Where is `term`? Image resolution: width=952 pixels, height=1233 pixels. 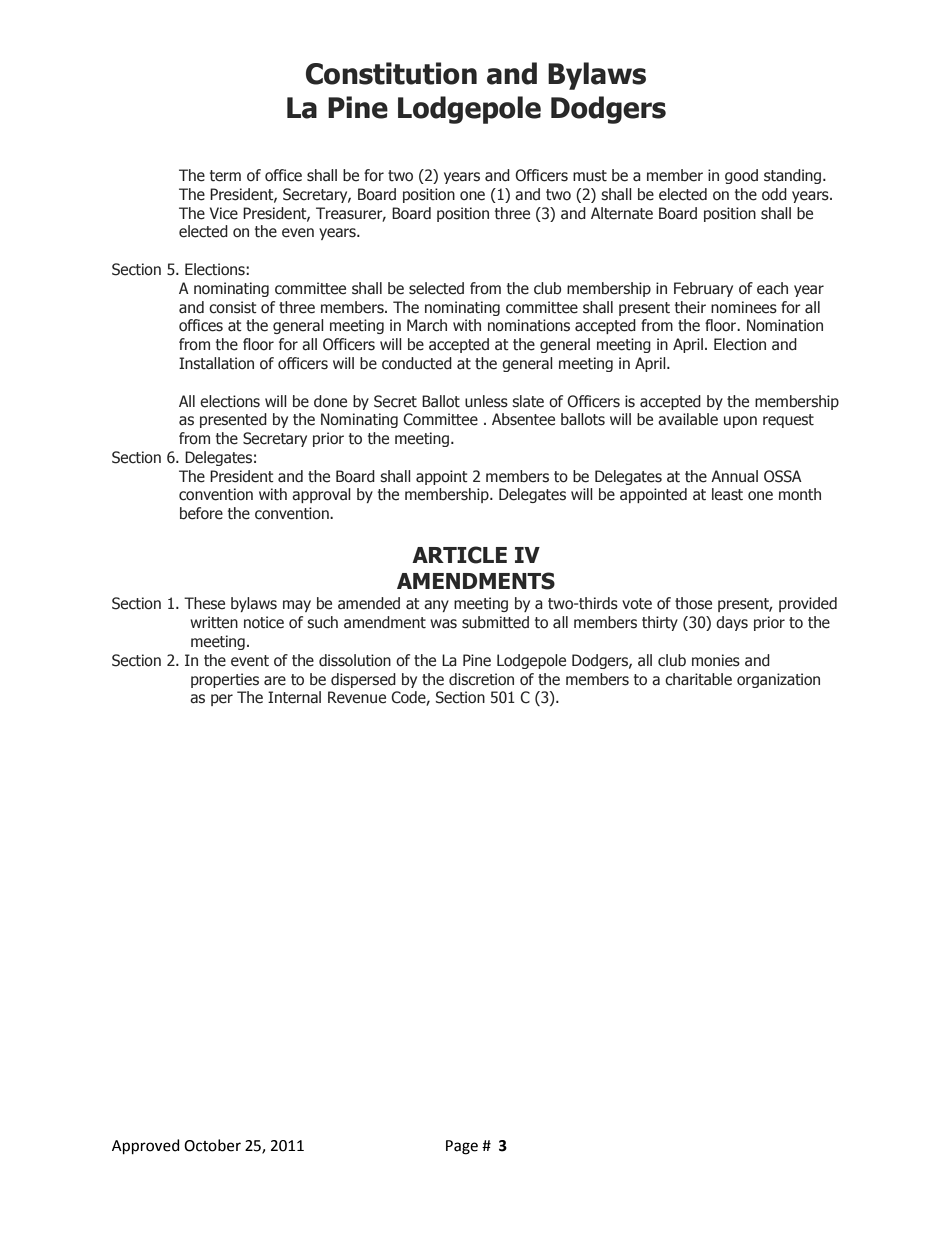 term is located at coordinates (225, 176).
